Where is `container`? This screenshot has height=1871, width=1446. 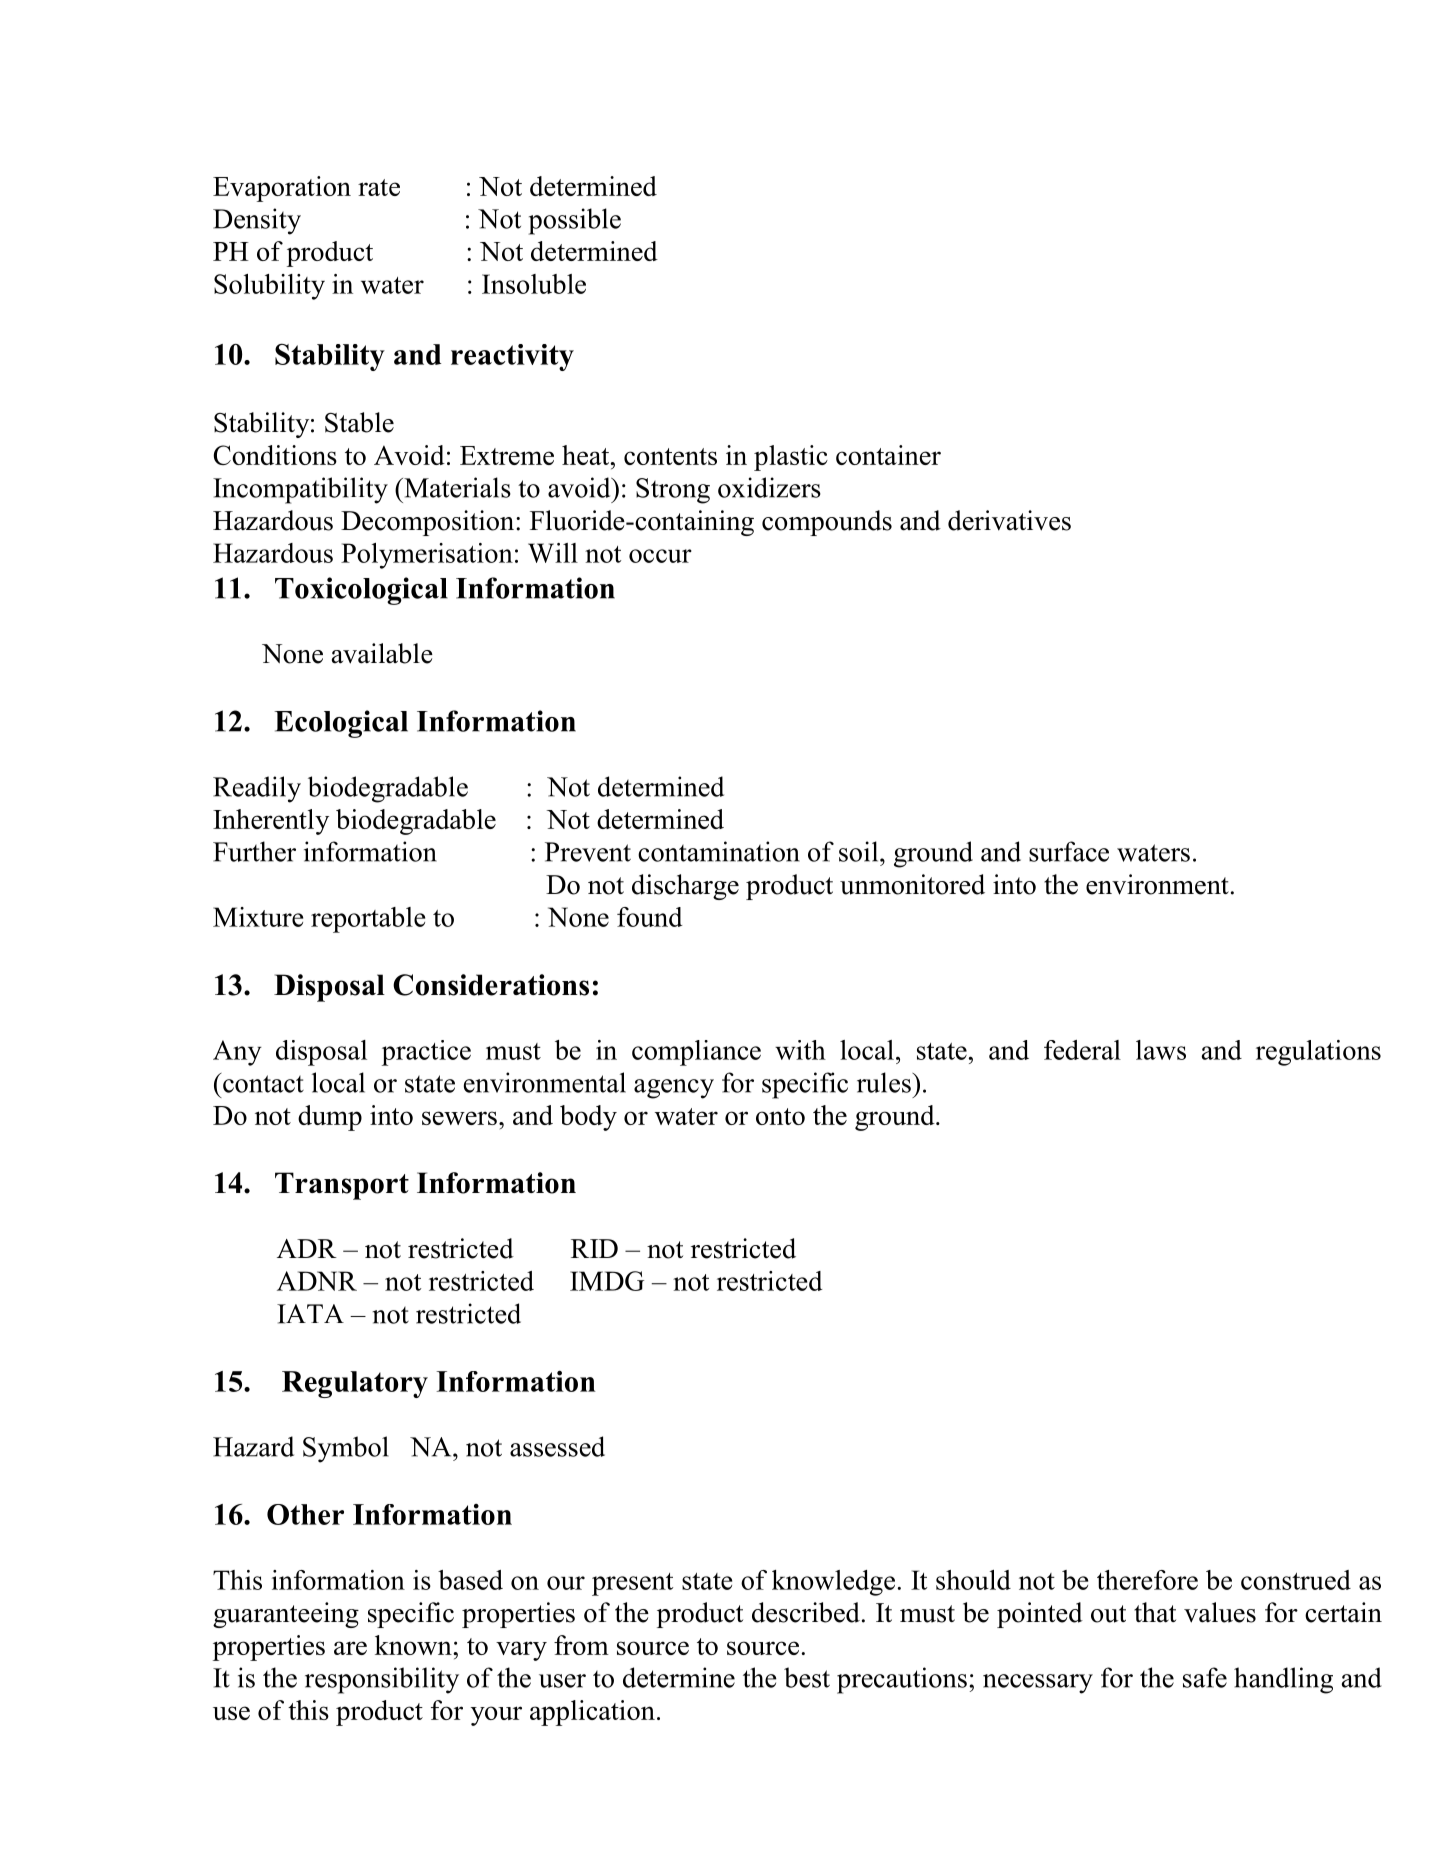 container is located at coordinates (888, 455).
